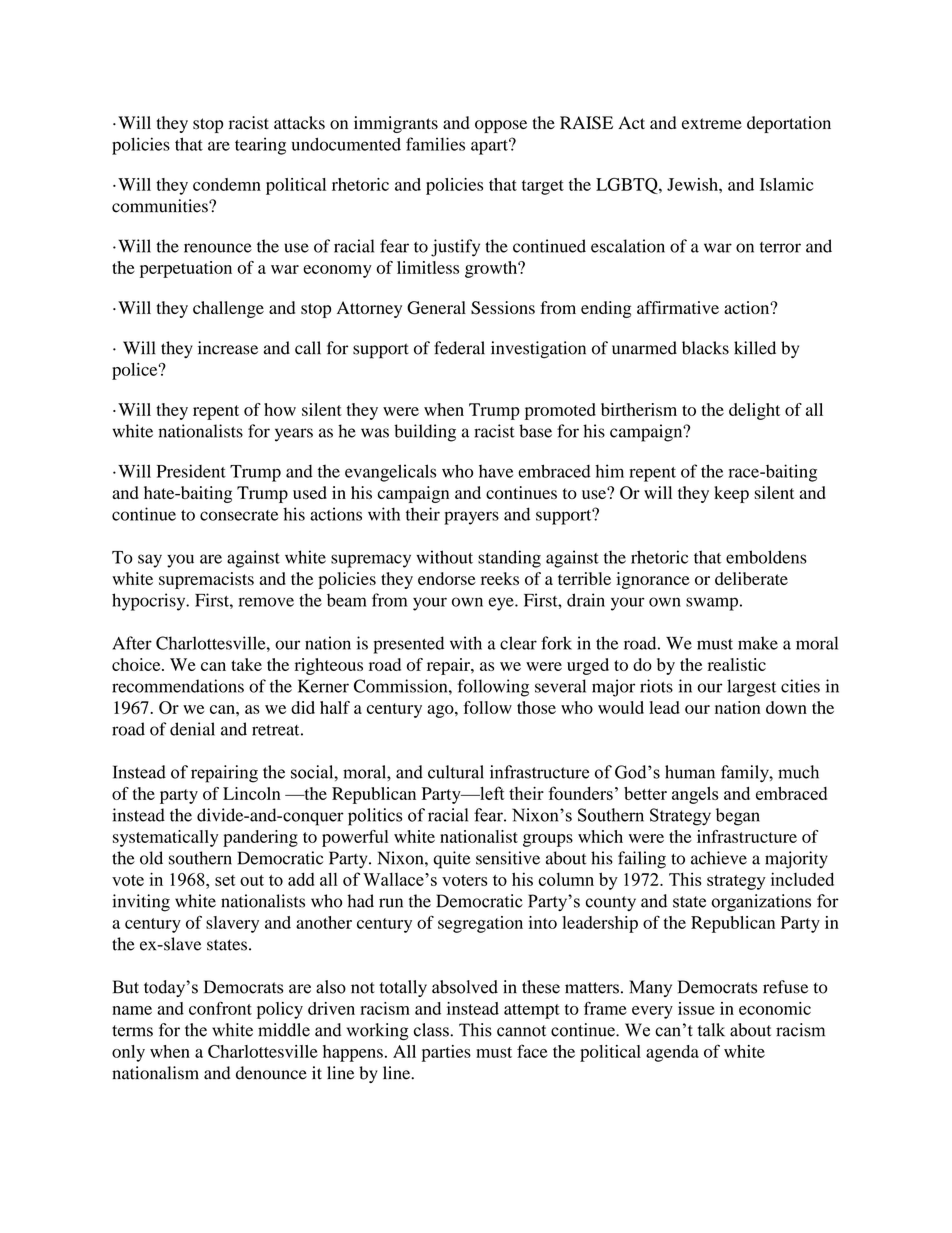 This document has width=952, height=1233. I want to click on have, so click(496, 471).
